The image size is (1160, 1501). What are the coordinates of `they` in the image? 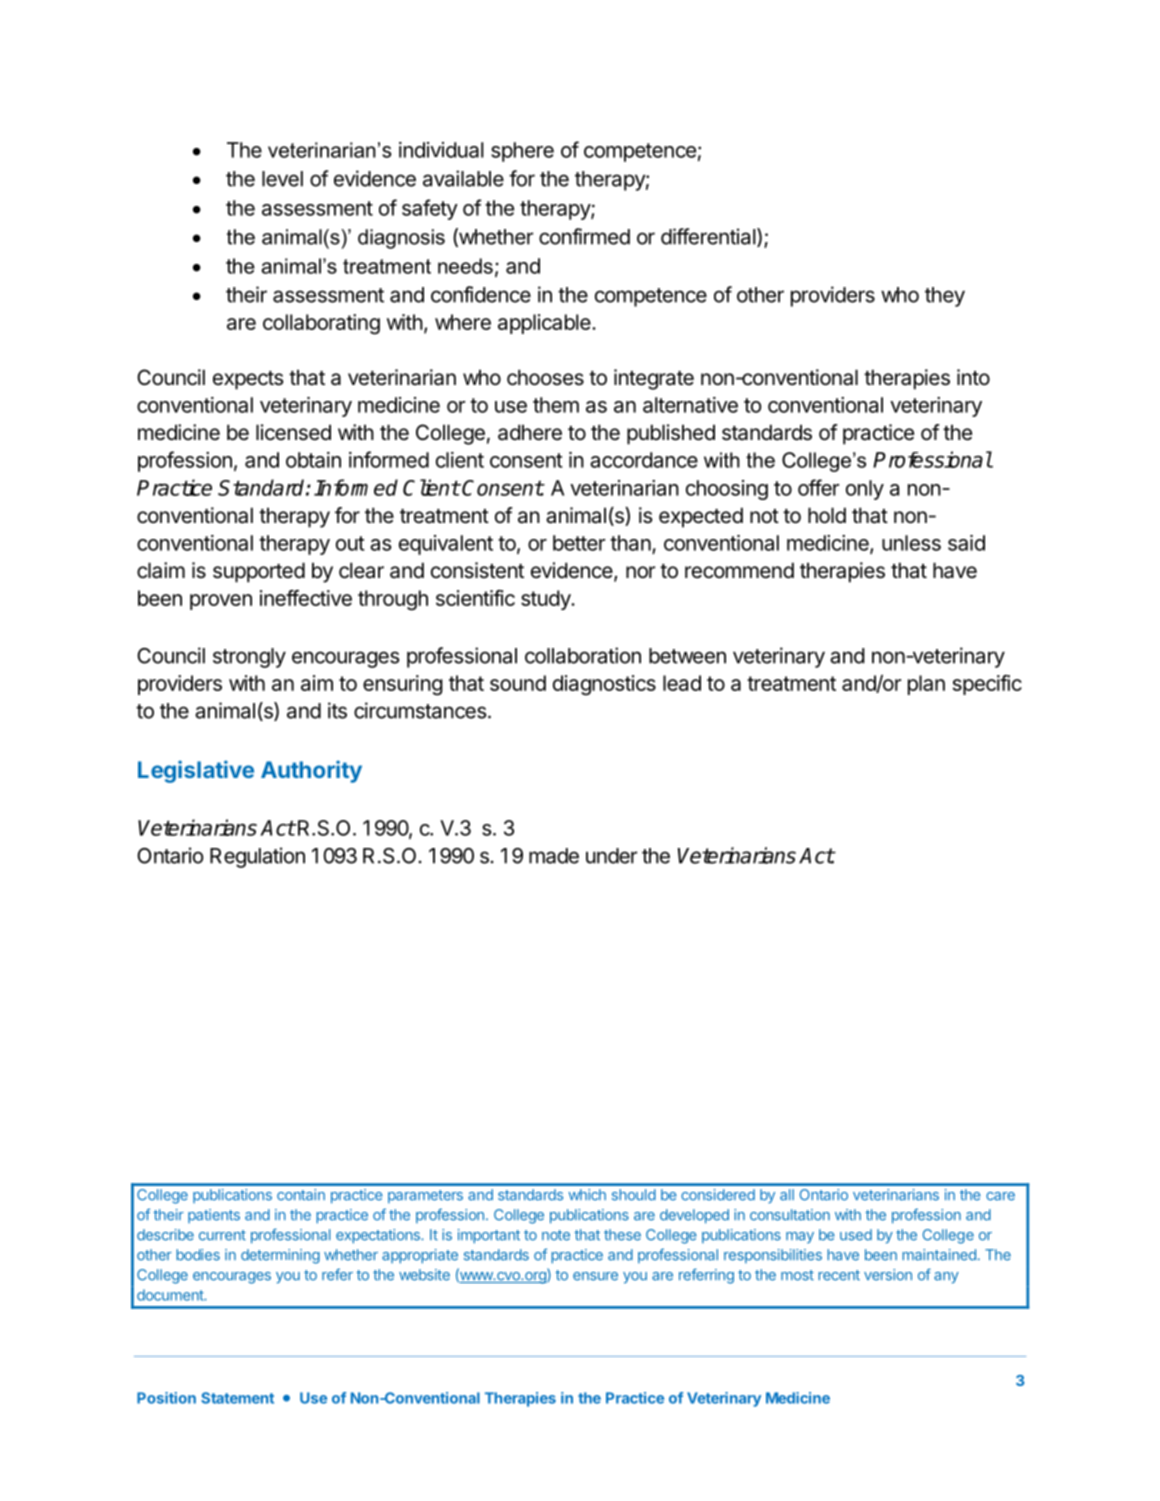 It's located at (945, 297).
